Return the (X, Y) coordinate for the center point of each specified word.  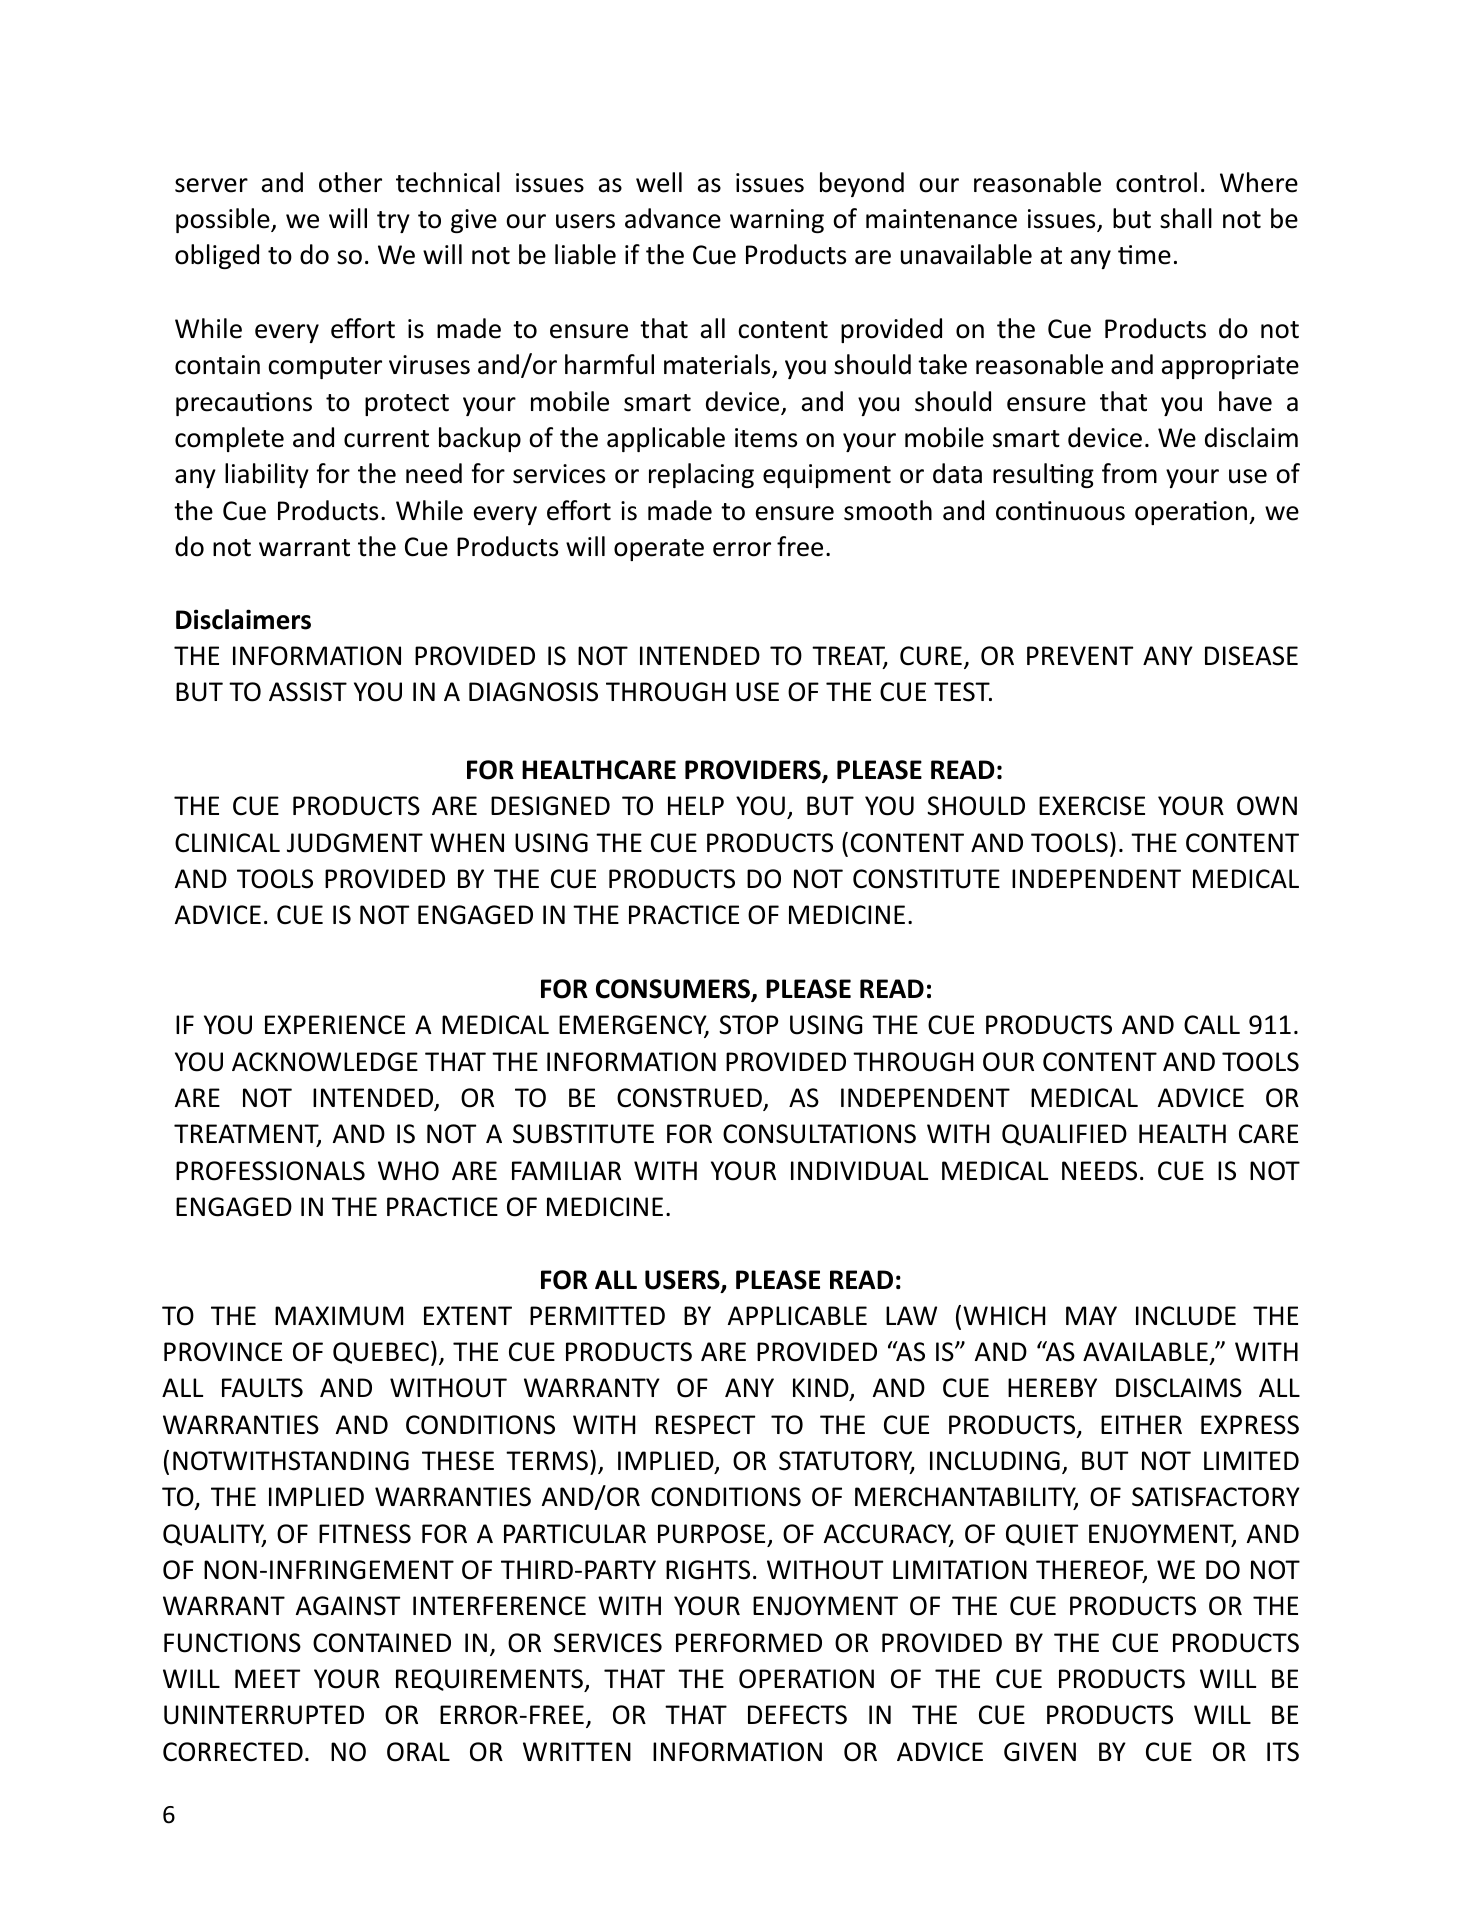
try (393, 222)
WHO (408, 1171)
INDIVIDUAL (859, 1171)
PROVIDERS (754, 771)
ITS (1283, 1752)
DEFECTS (797, 1715)
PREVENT (1080, 655)
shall (1186, 218)
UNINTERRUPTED (264, 1715)
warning (777, 221)
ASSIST (308, 692)
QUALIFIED (1064, 1135)
